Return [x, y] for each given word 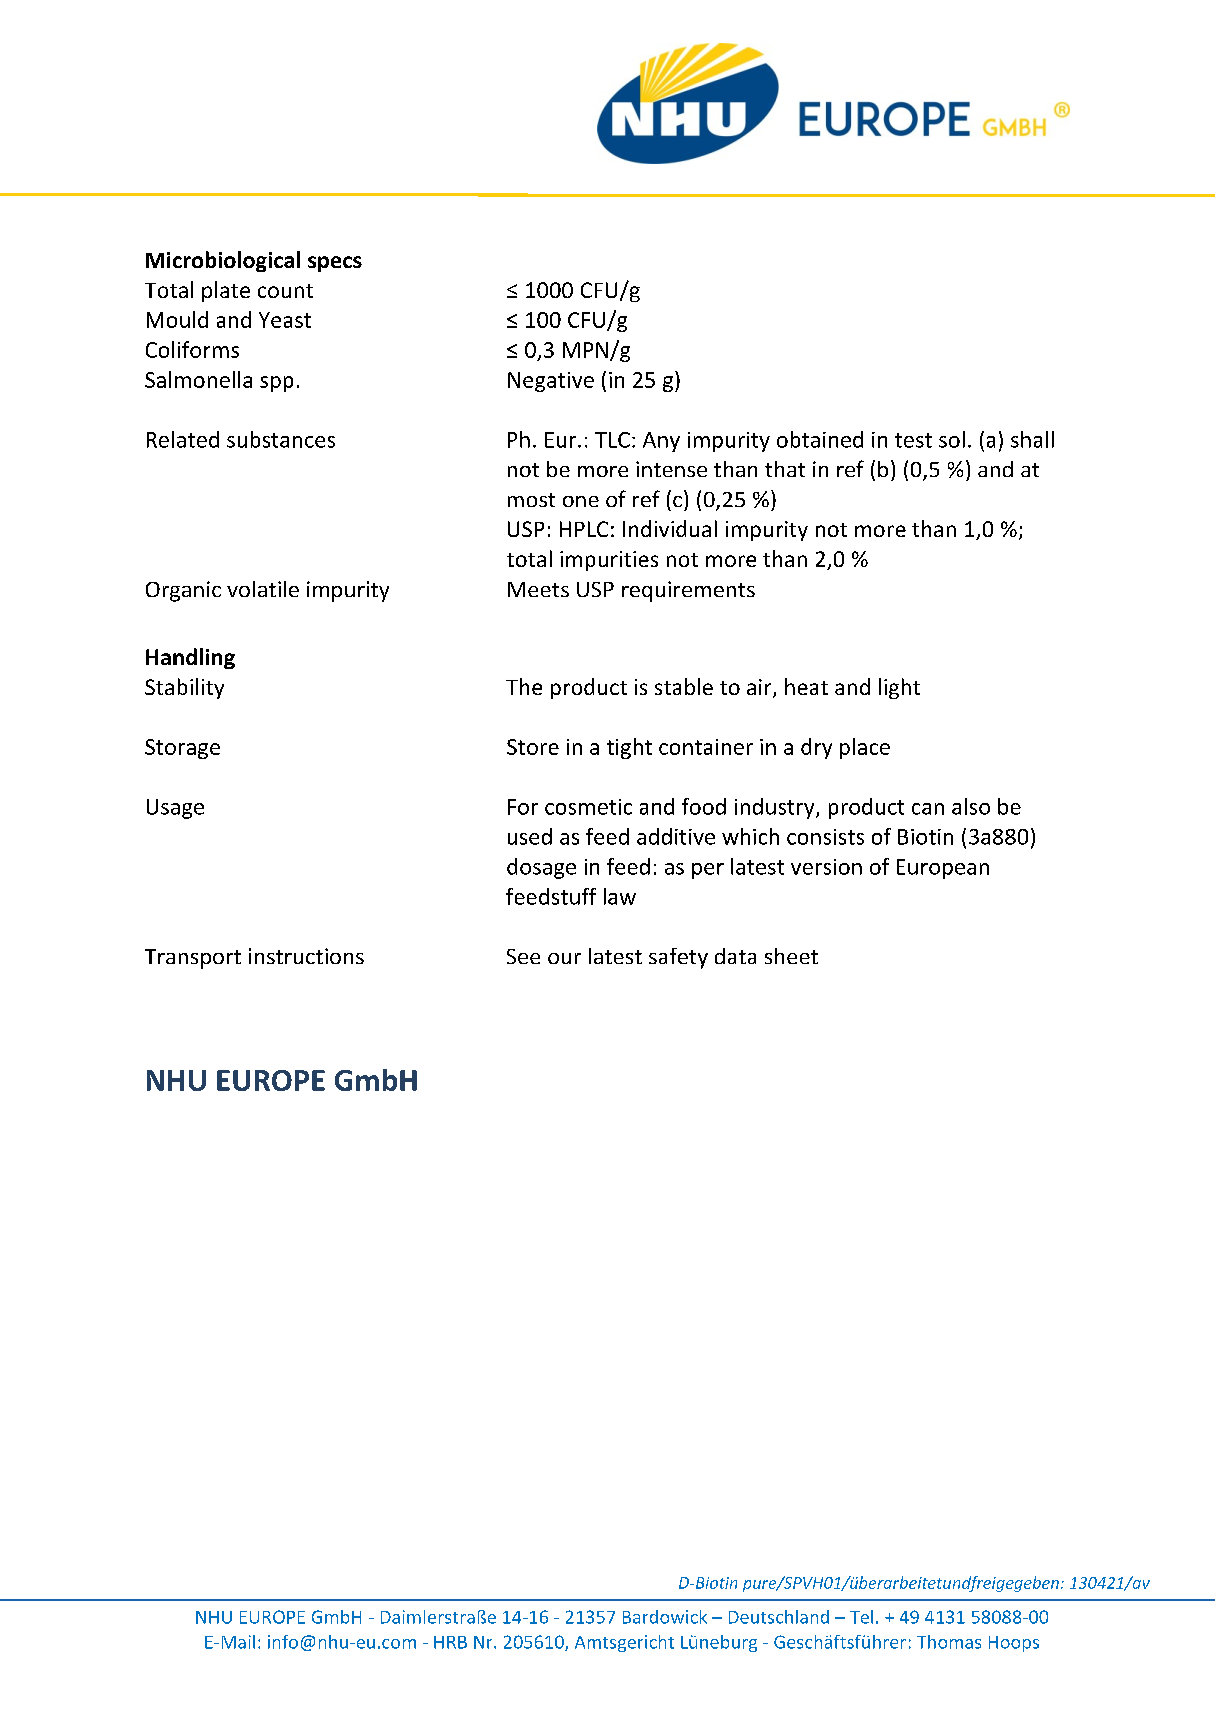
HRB [450, 1642]
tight [629, 748]
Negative [551, 382]
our [564, 958]
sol [952, 439]
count [285, 291]
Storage [182, 749]
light [899, 688]
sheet [791, 956]
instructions [306, 956]
